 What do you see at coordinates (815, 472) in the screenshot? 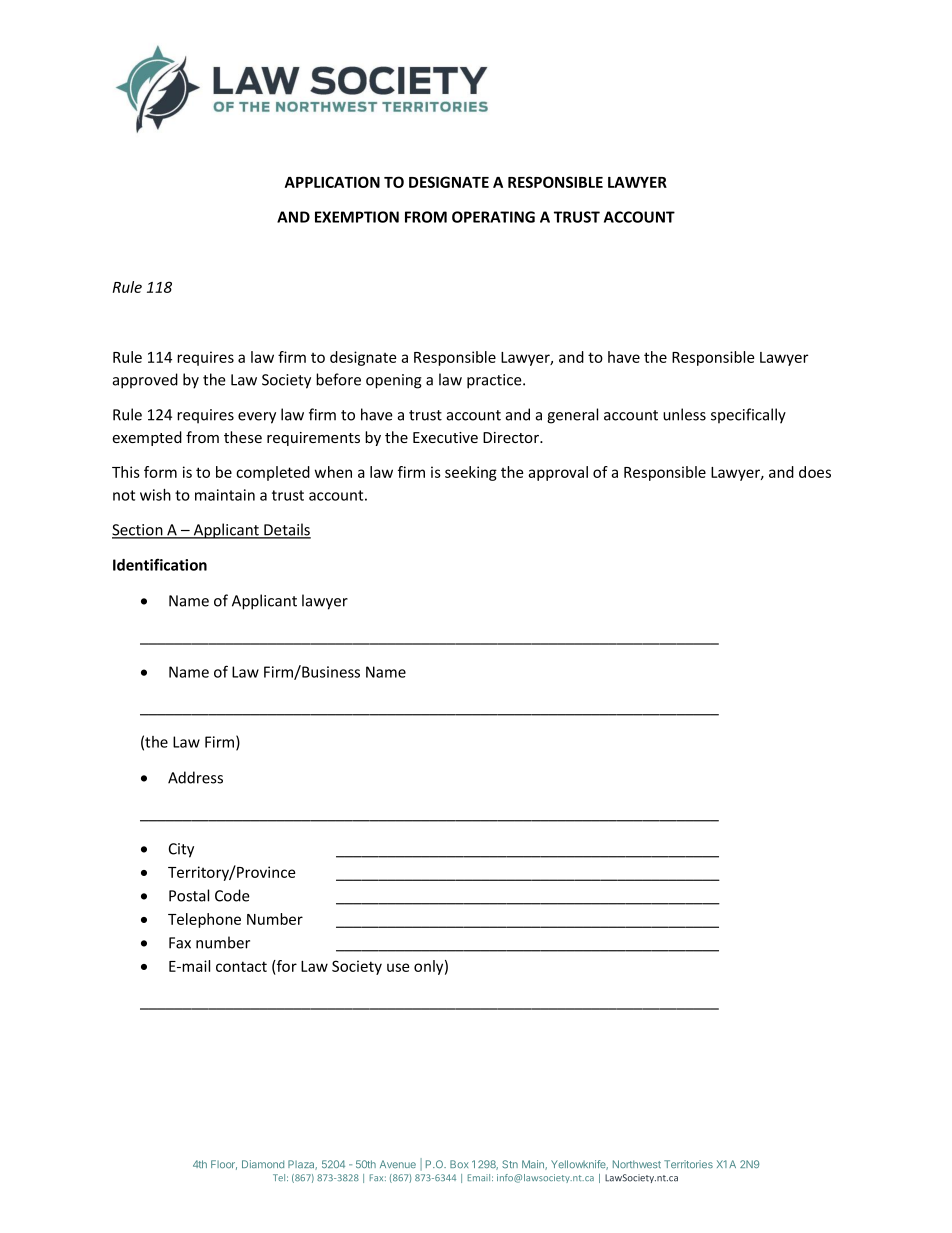
I see `does` at bounding box center [815, 472].
